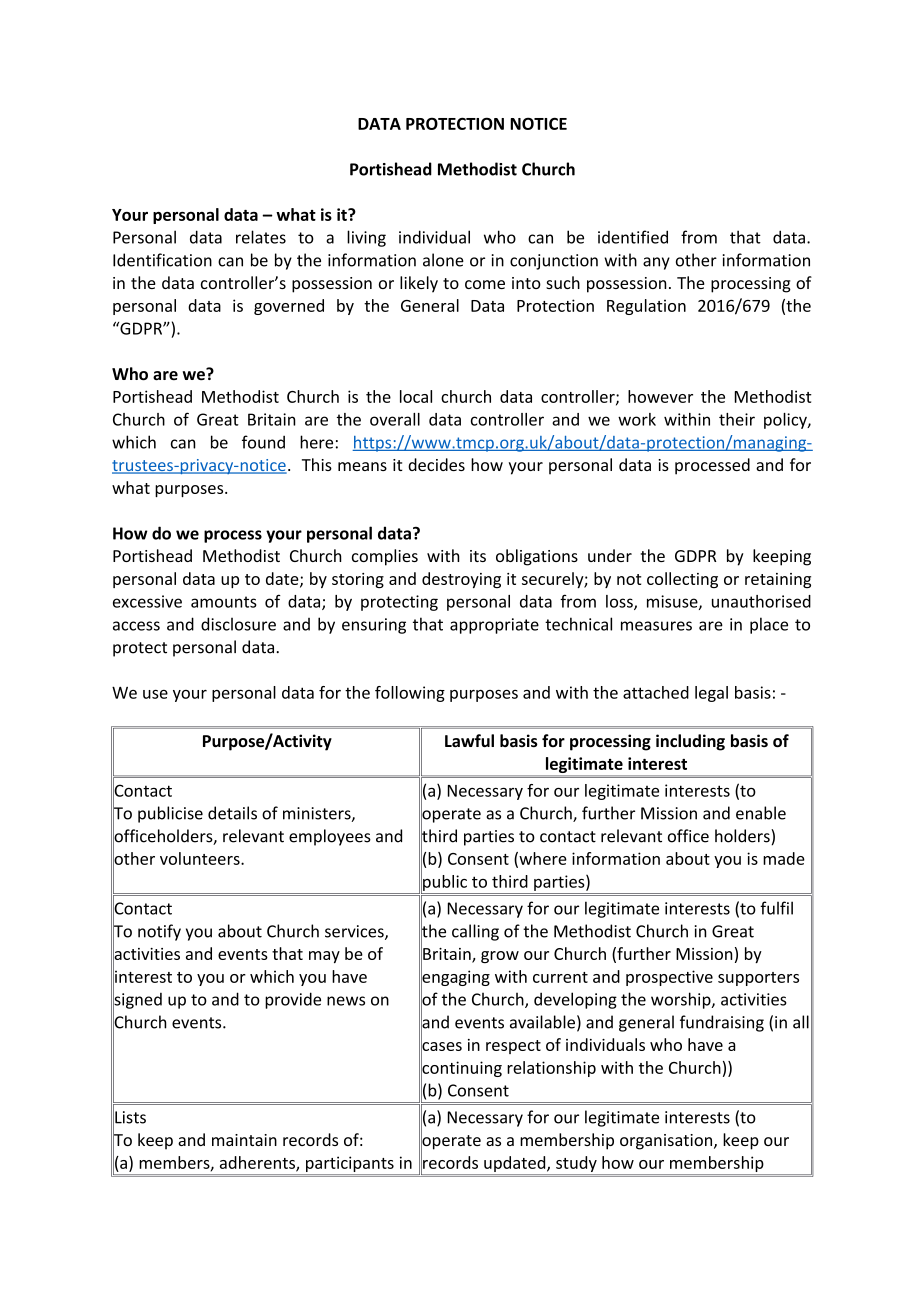  Describe the element at coordinates (443, 260) in the image. I see `alone` at that location.
